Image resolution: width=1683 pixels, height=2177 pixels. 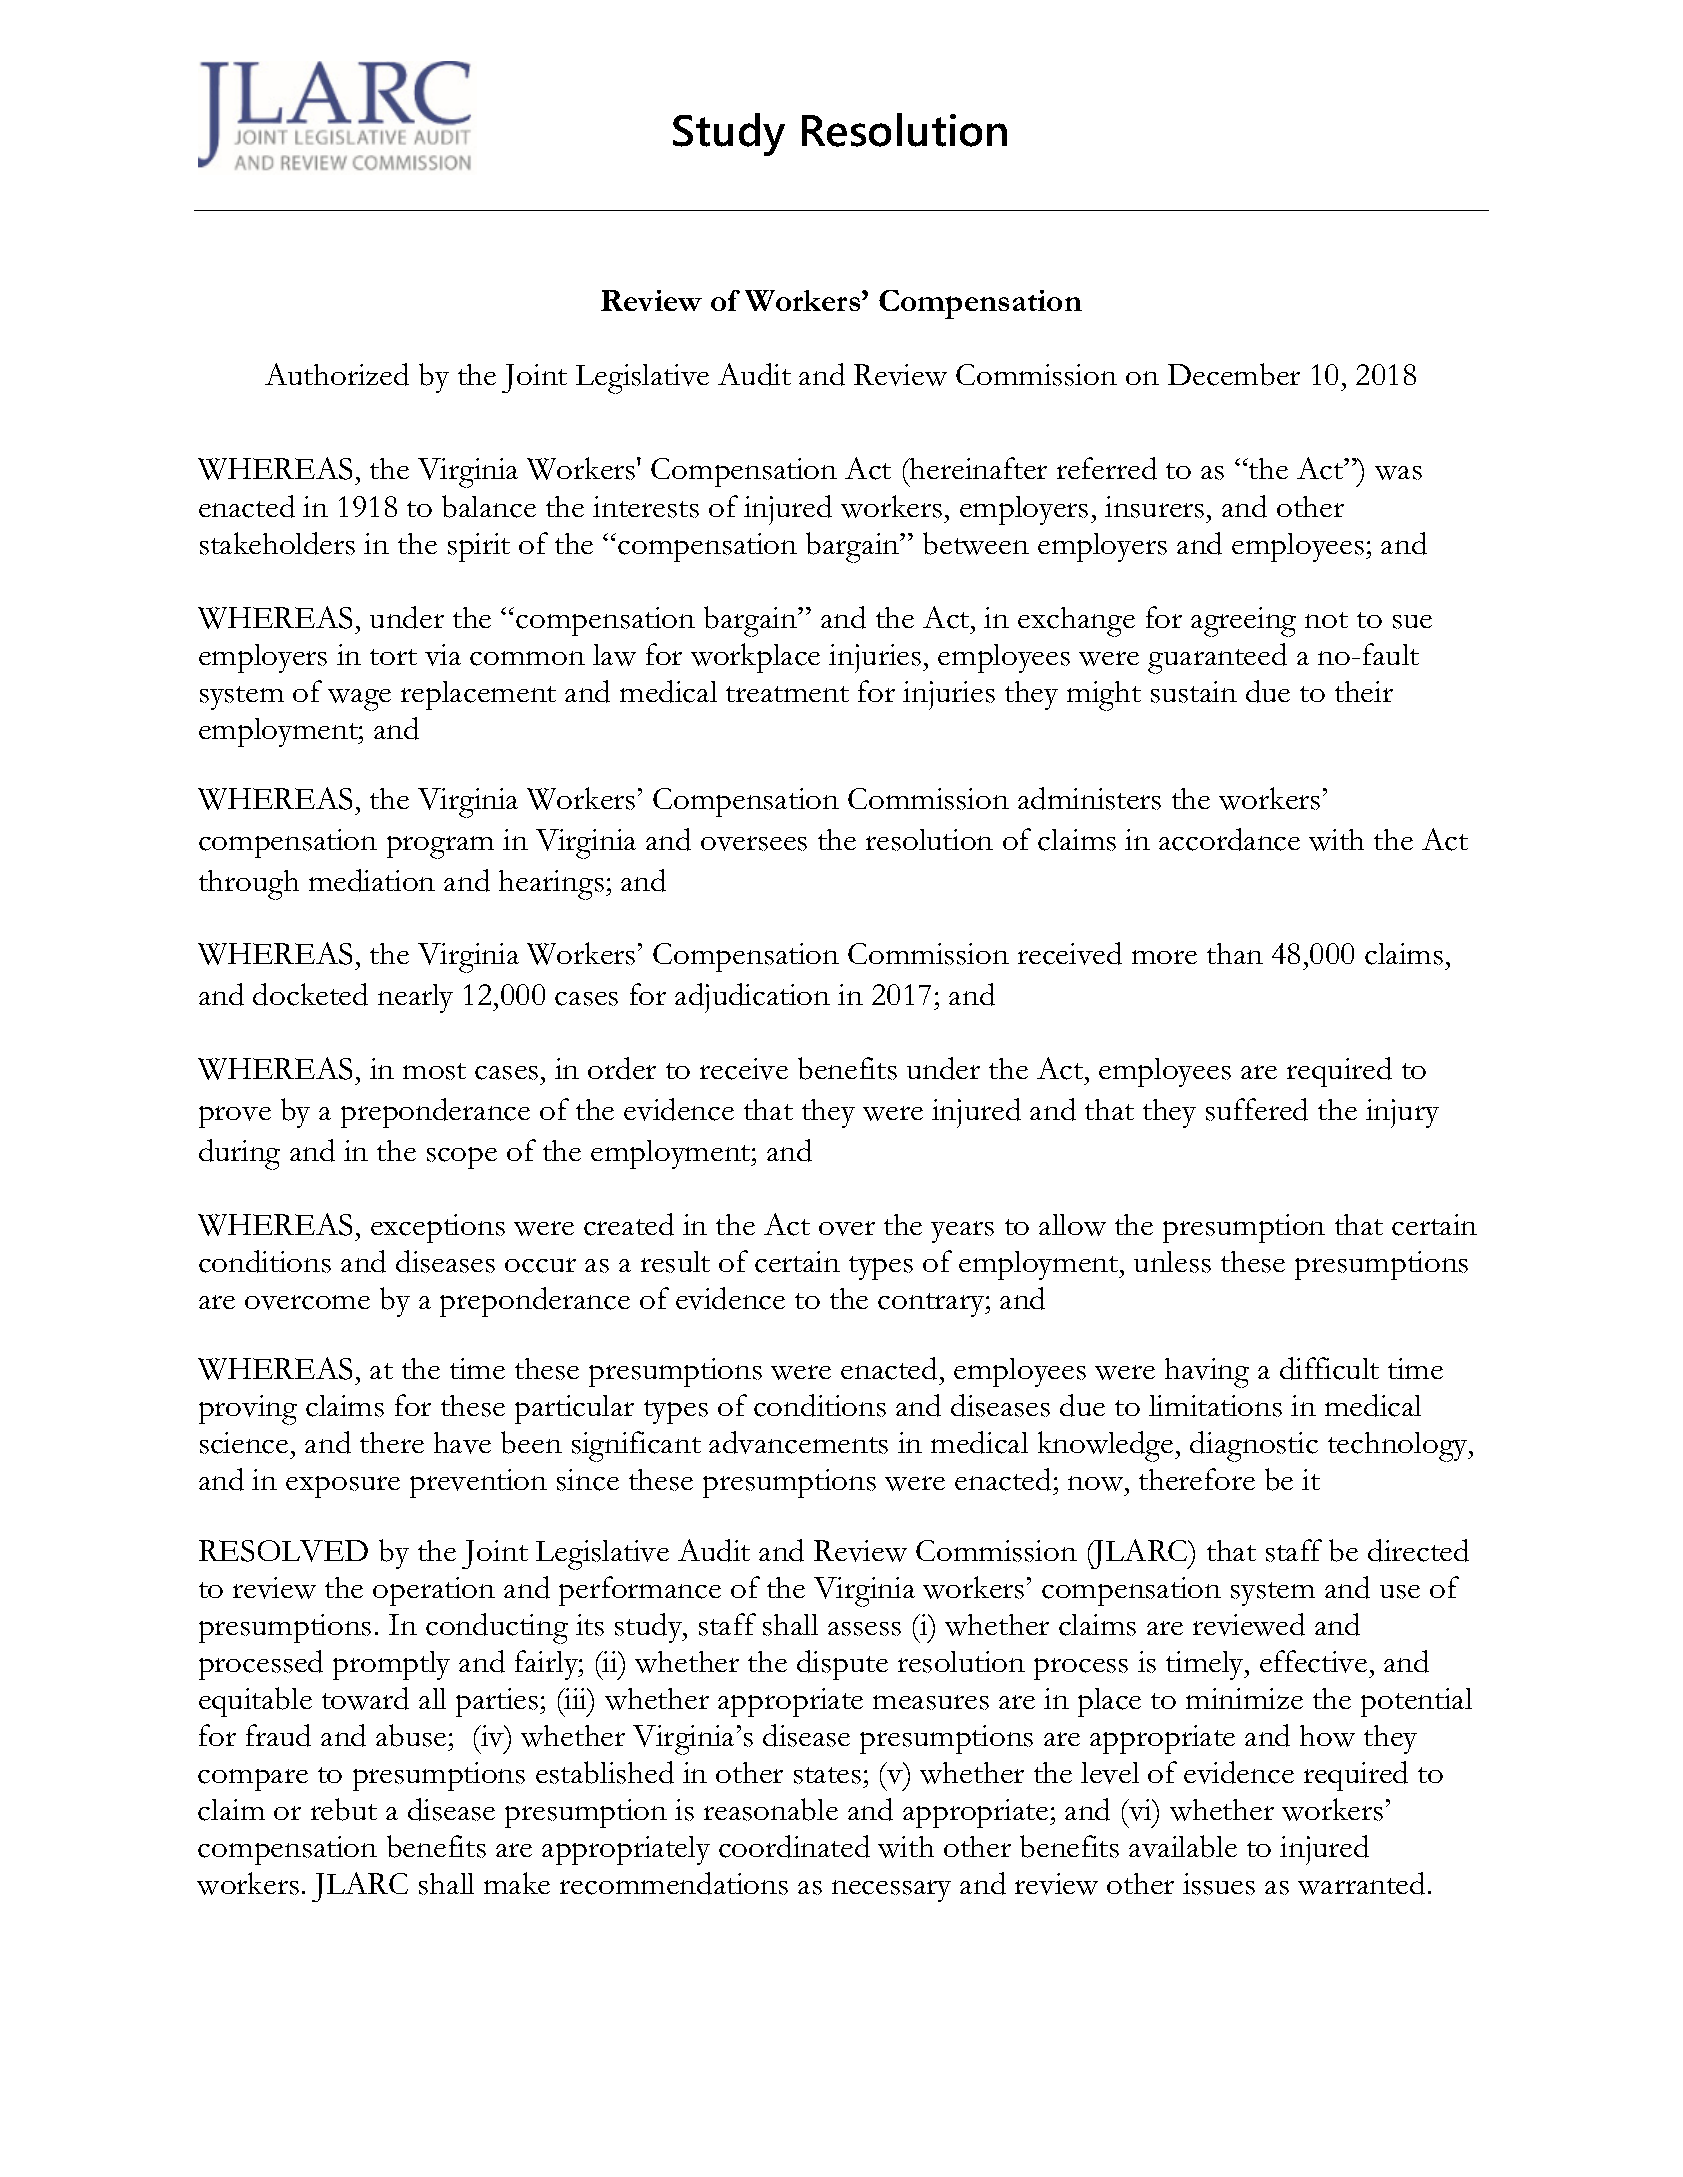 I want to click on coordinated, so click(x=794, y=1846).
